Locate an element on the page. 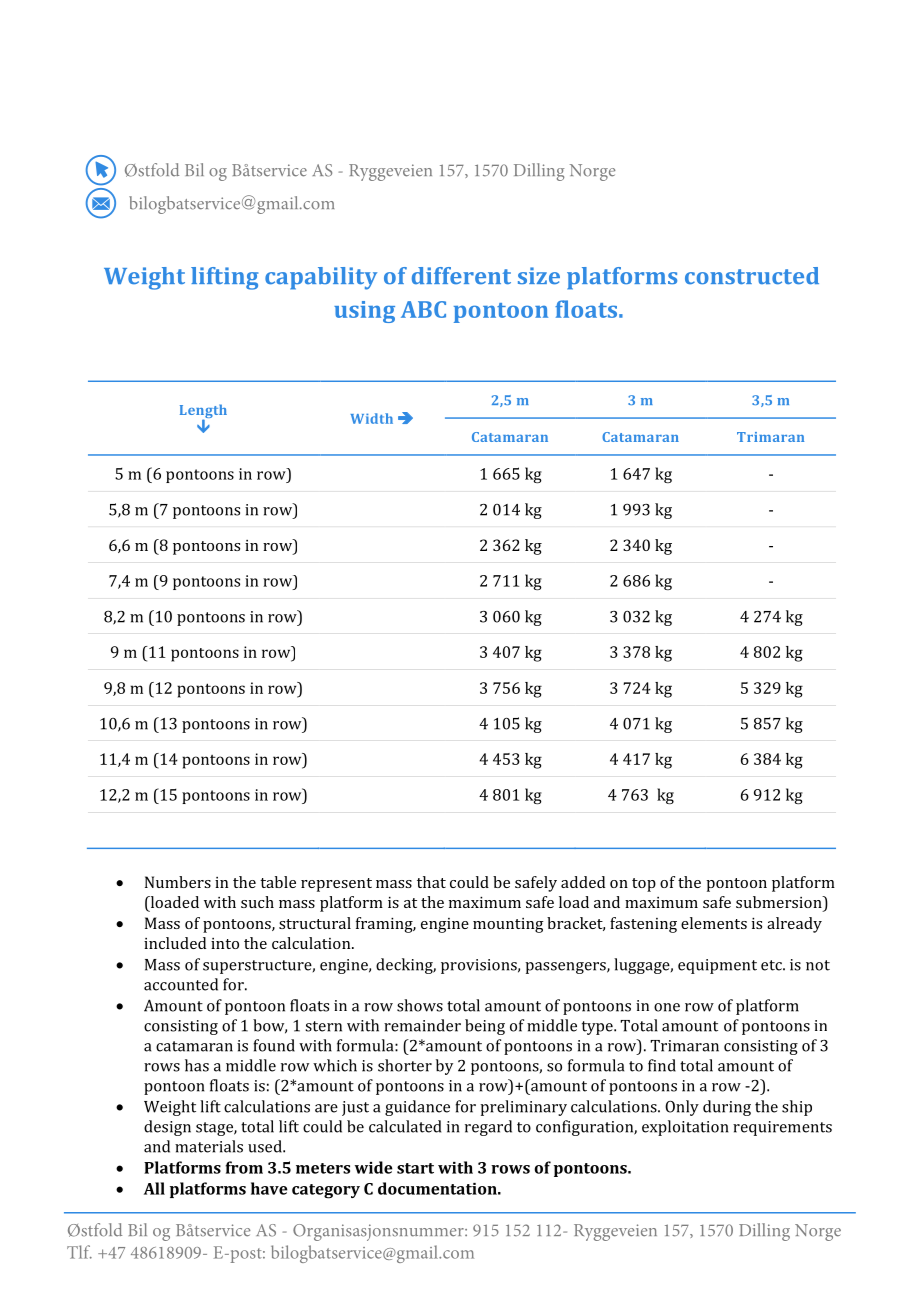 The image size is (924, 1308). top is located at coordinates (644, 885).
